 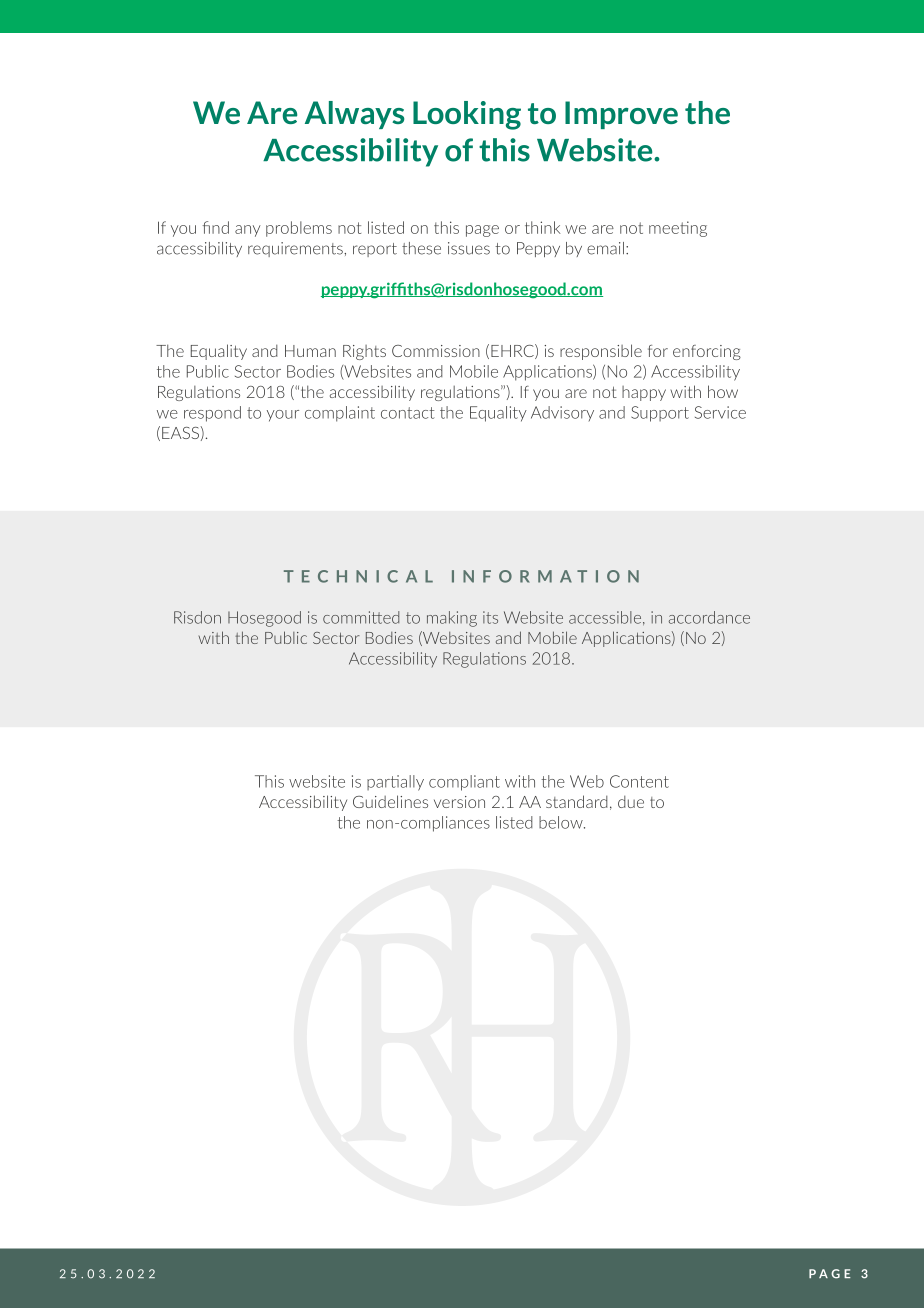 I want to click on Guidelines, so click(x=390, y=801).
